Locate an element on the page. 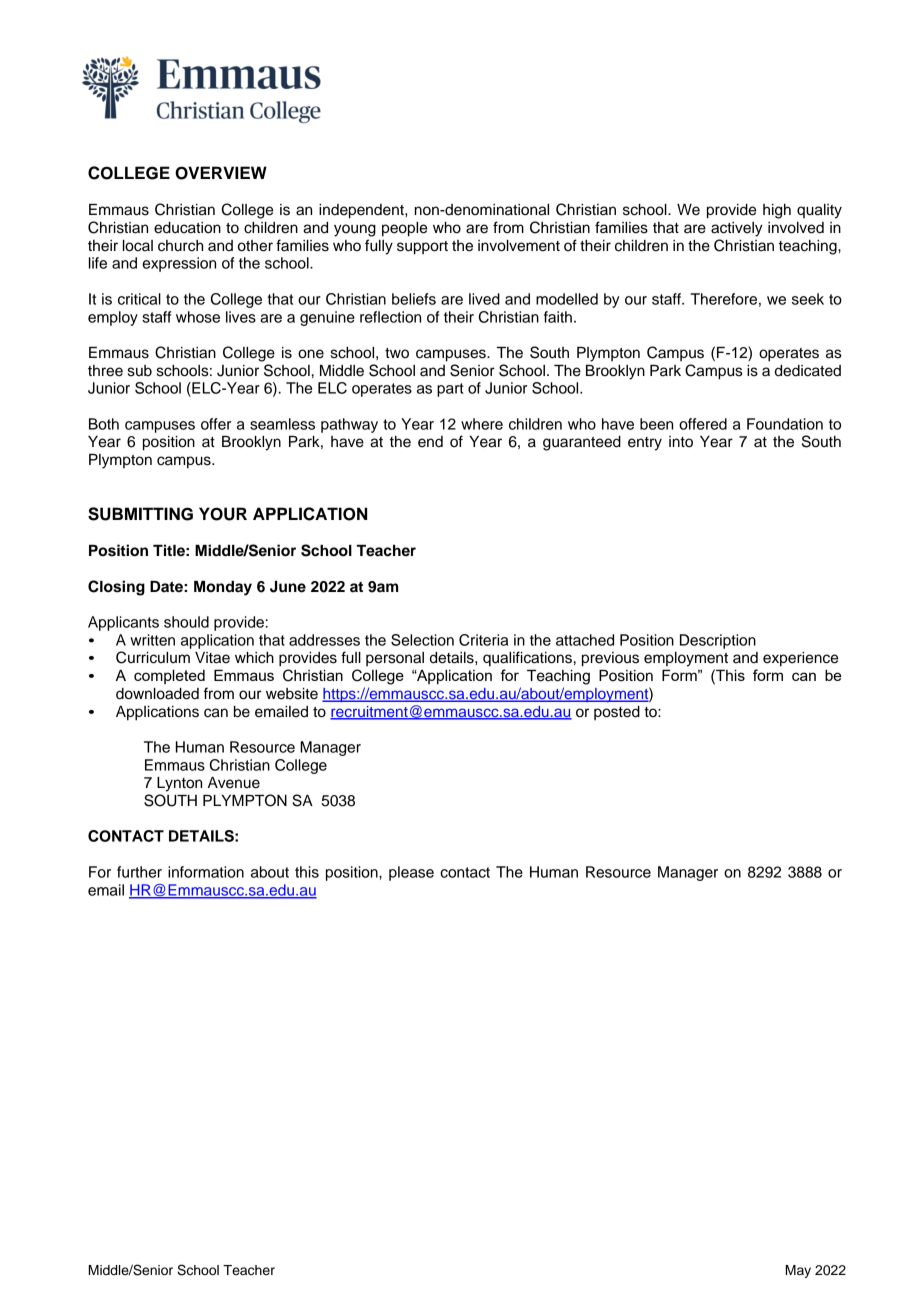 This page has width=924, height=1307. personal is located at coordinates (395, 659).
